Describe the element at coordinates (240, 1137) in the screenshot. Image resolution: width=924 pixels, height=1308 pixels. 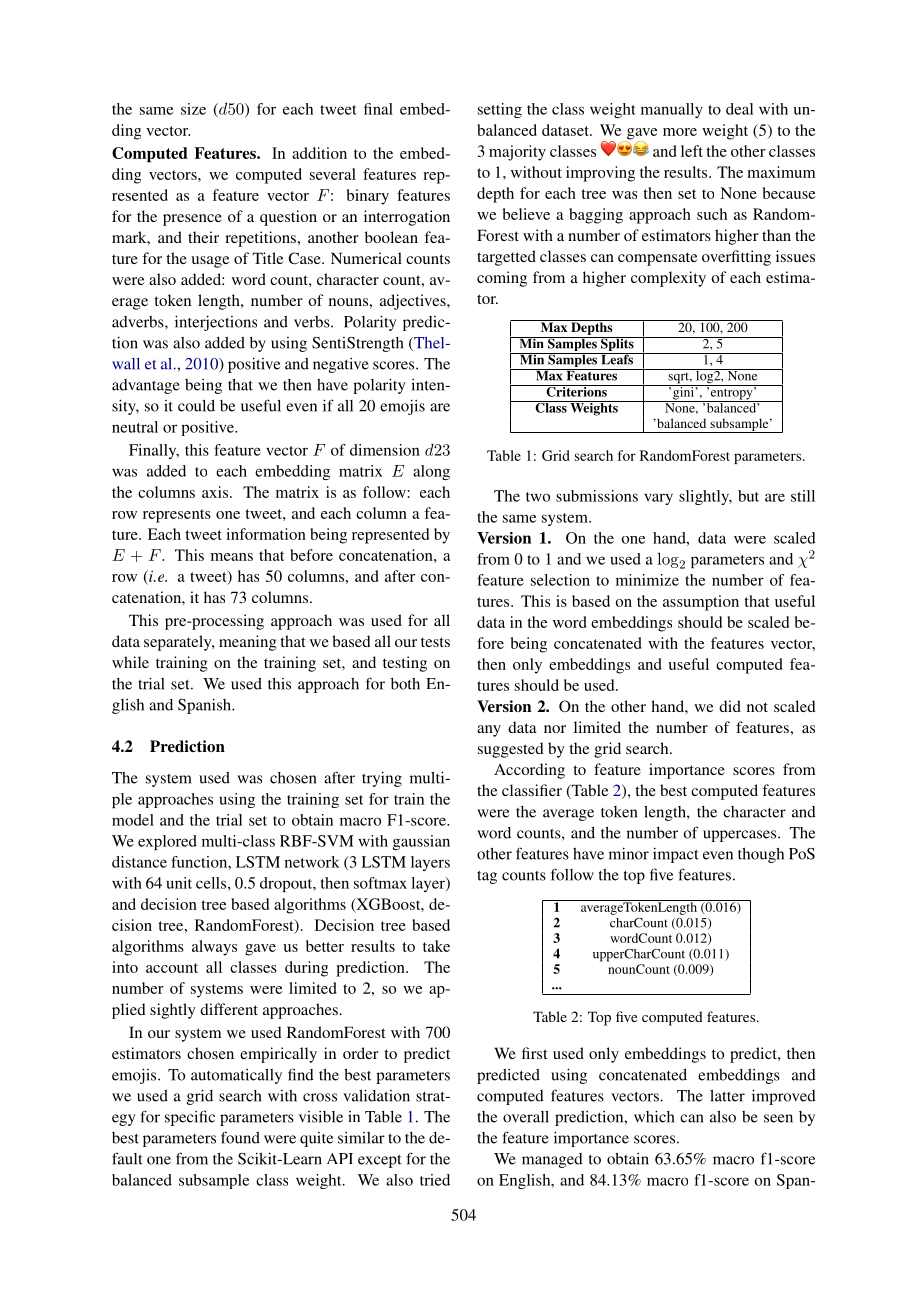
I see `found` at that location.
